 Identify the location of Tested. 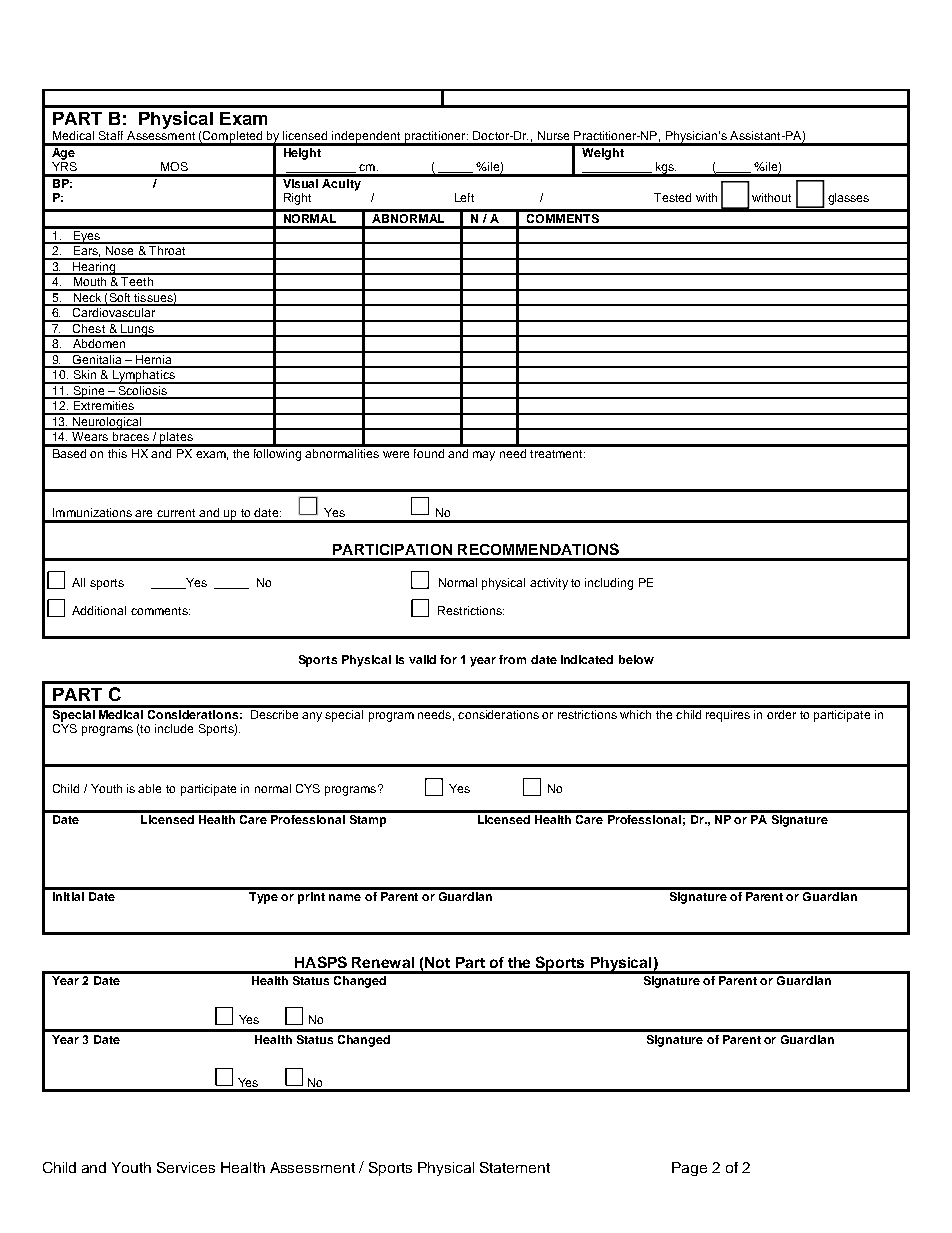
(672, 197).
